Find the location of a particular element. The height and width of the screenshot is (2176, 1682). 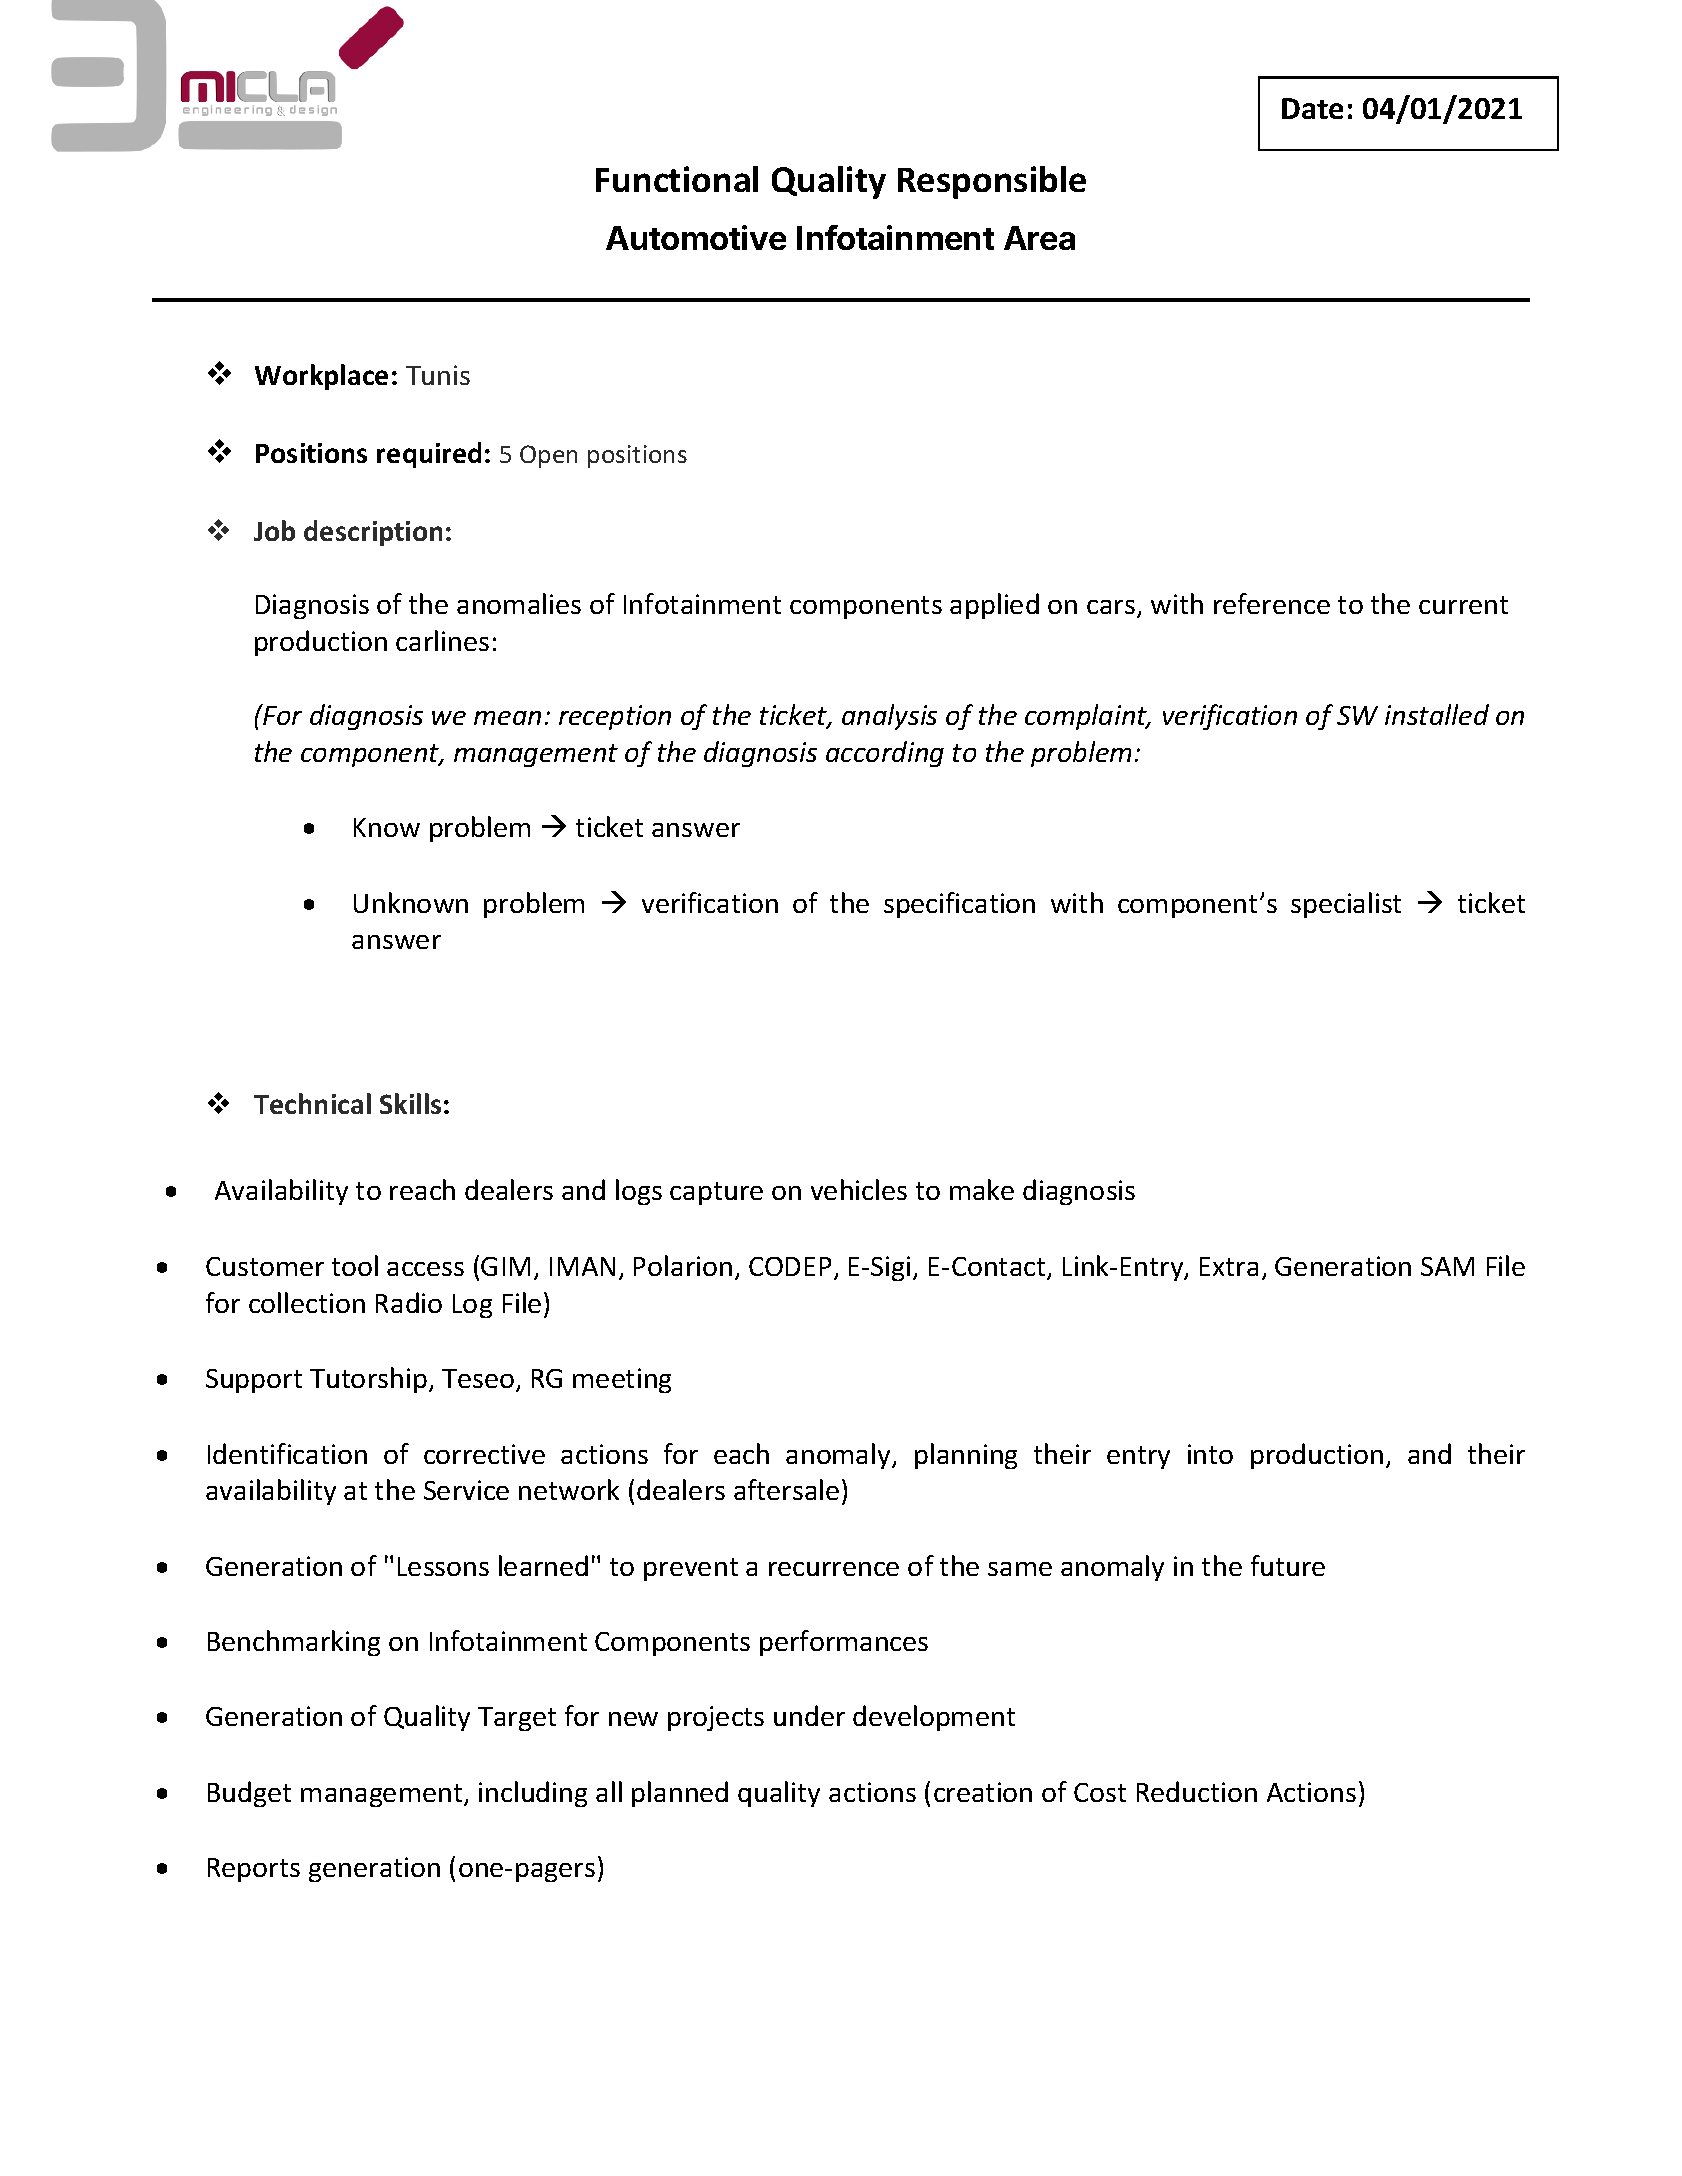

Functional is located at coordinates (677, 179).
